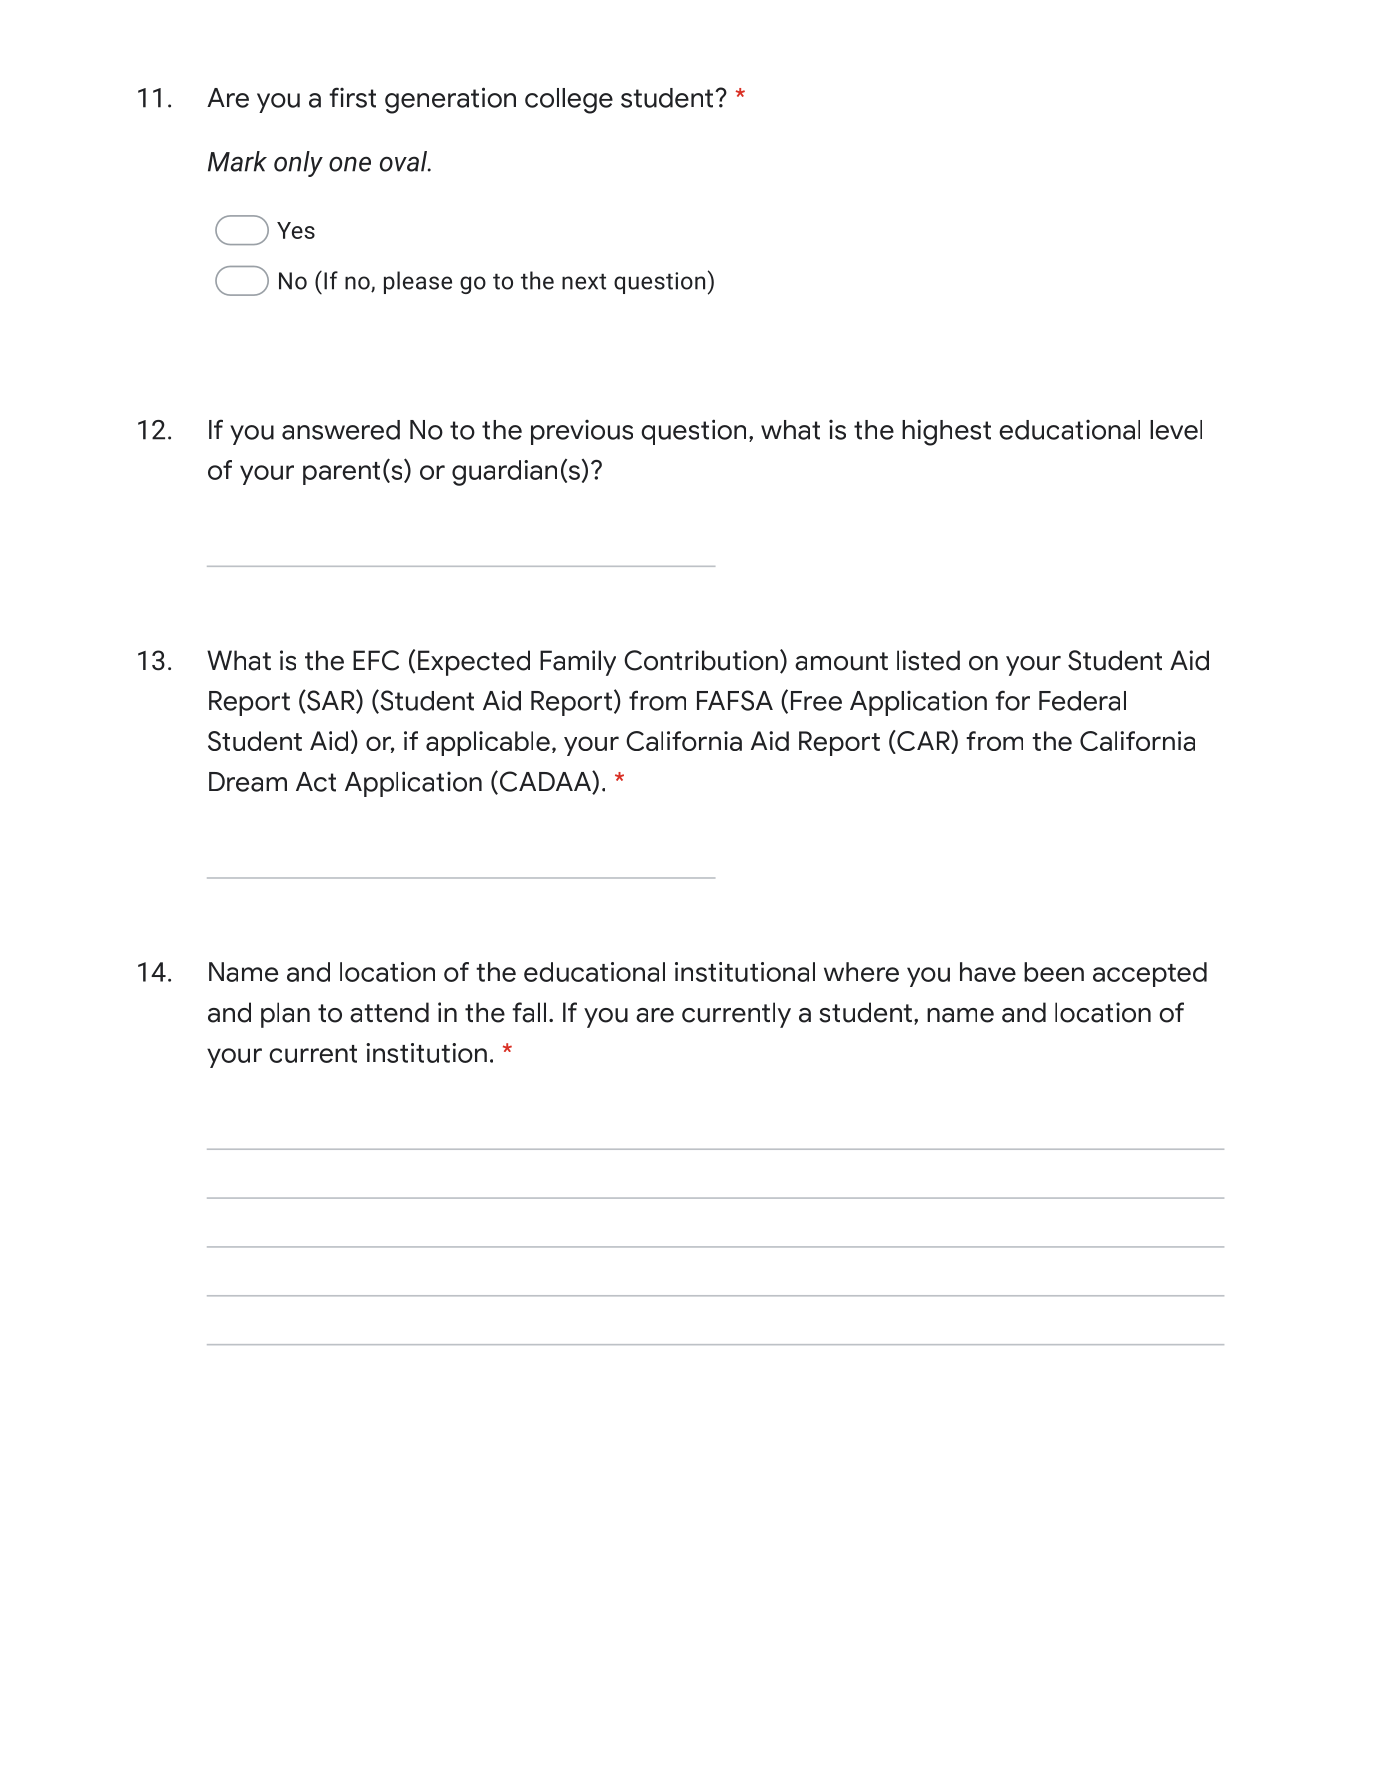  I want to click on EFC, so click(376, 660).
